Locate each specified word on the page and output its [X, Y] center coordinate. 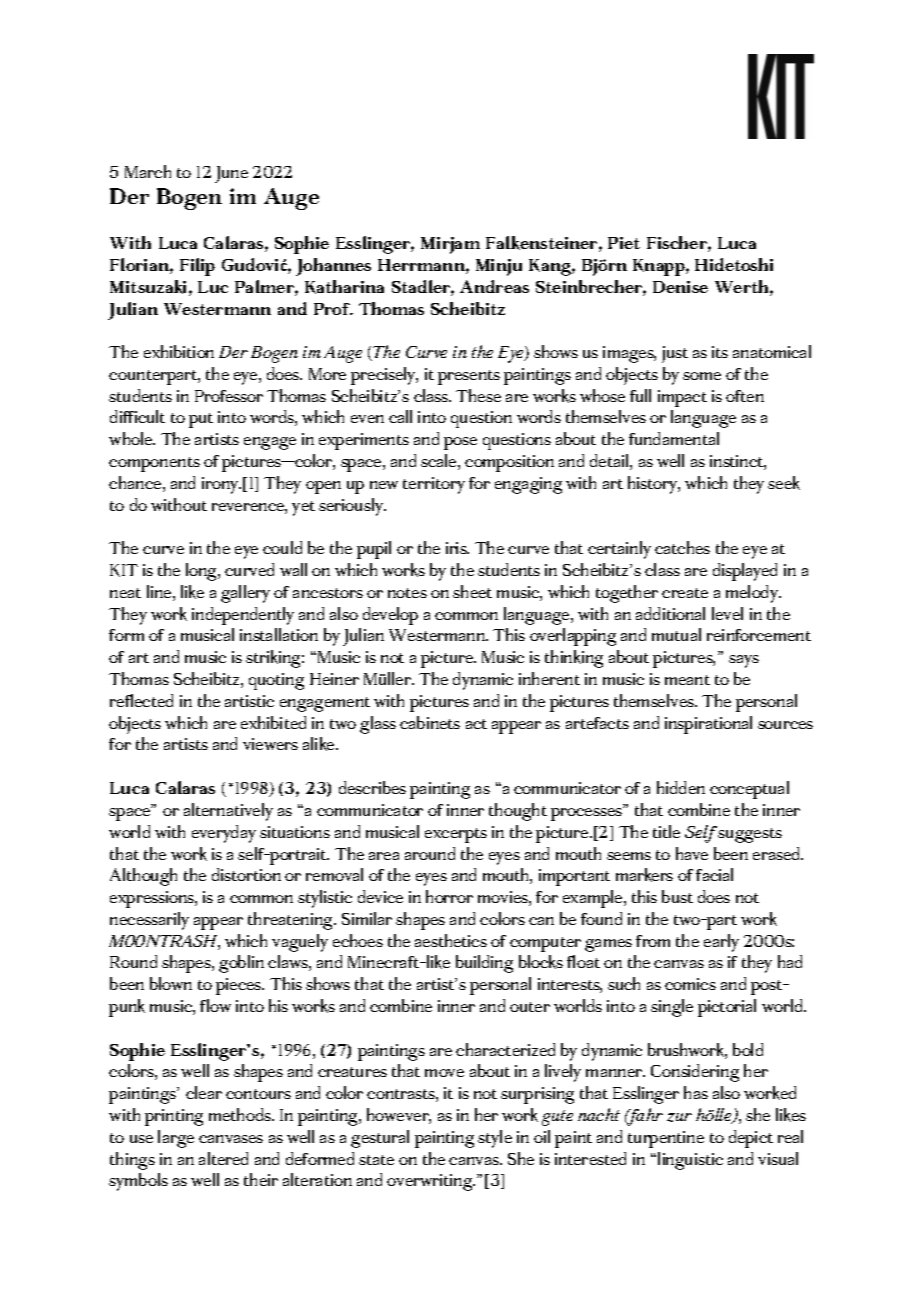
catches [682, 547]
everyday [224, 834]
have [692, 853]
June [231, 174]
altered [223, 1158]
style [495, 1139]
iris [457, 548]
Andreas [494, 286]
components [154, 464]
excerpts [456, 835]
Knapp [660, 267]
